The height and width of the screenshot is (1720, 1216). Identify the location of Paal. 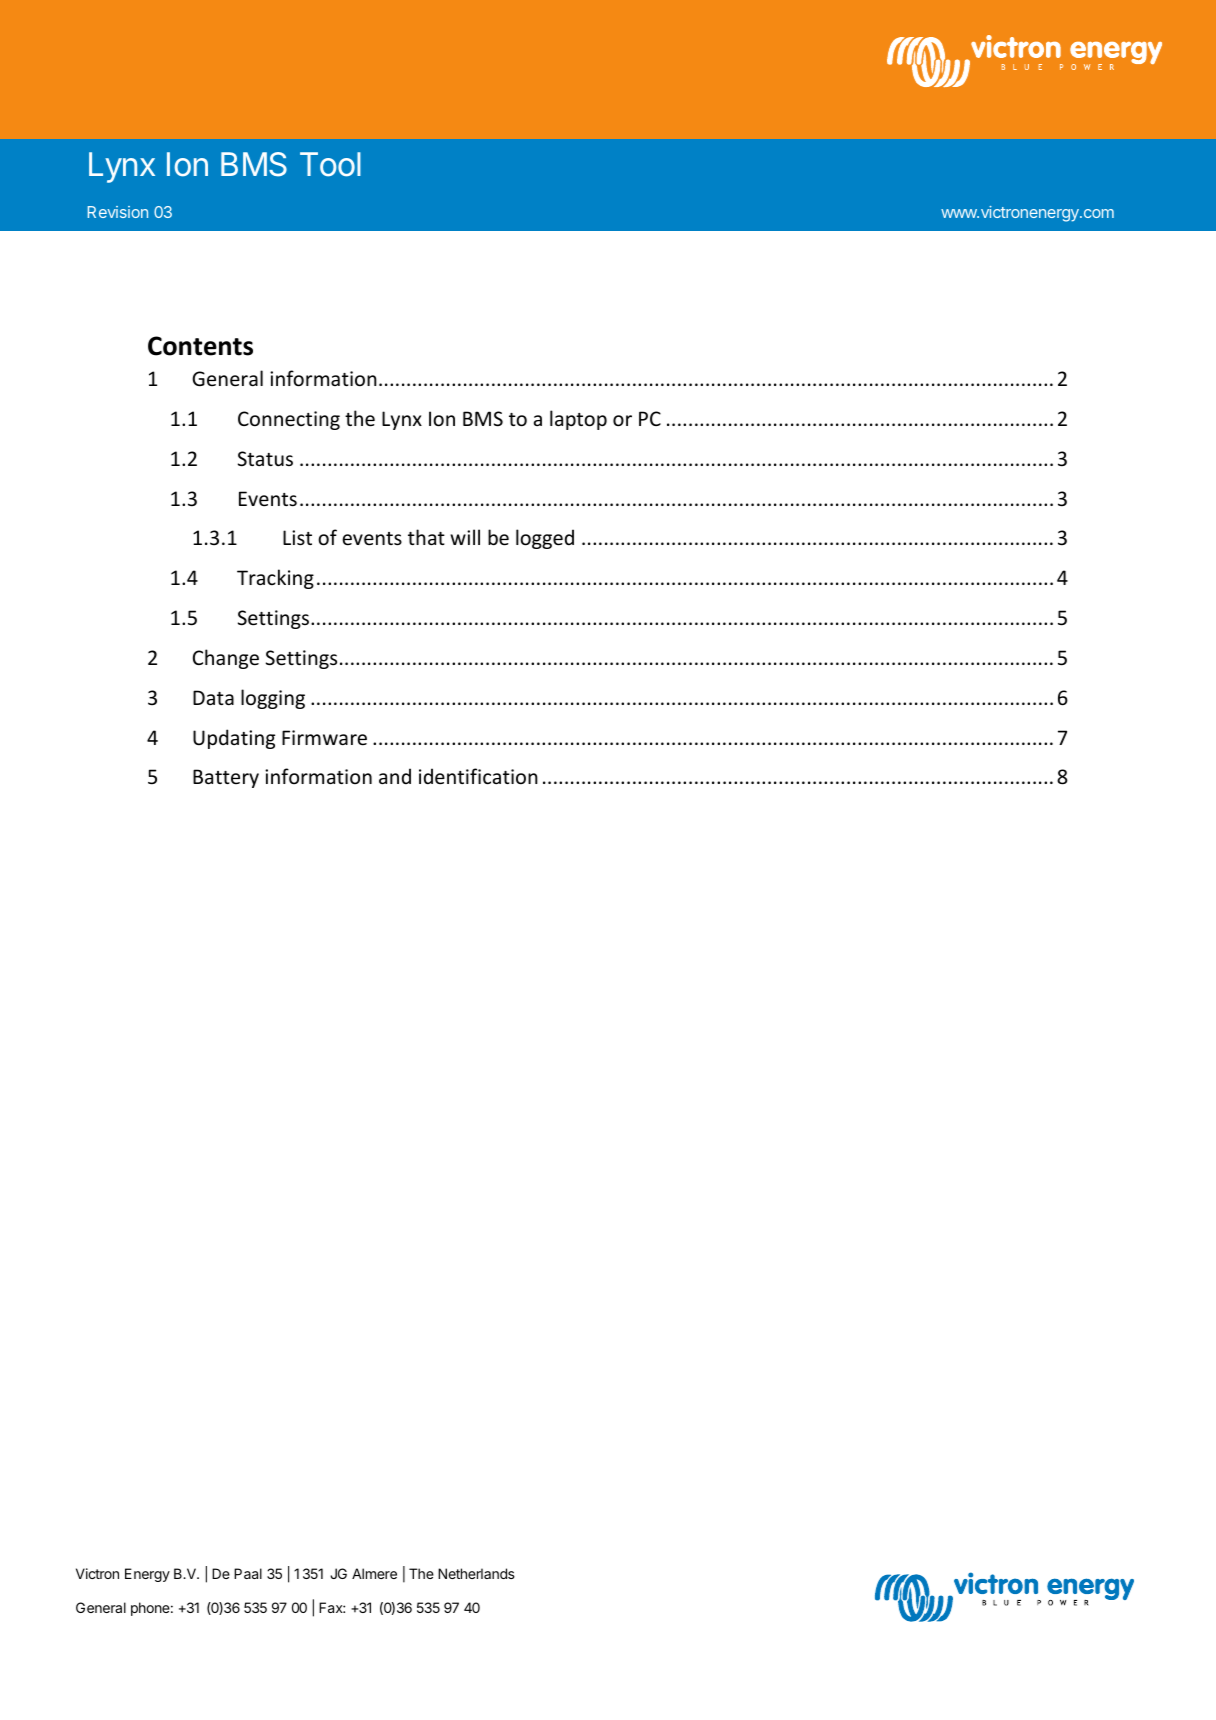
(248, 1573).
